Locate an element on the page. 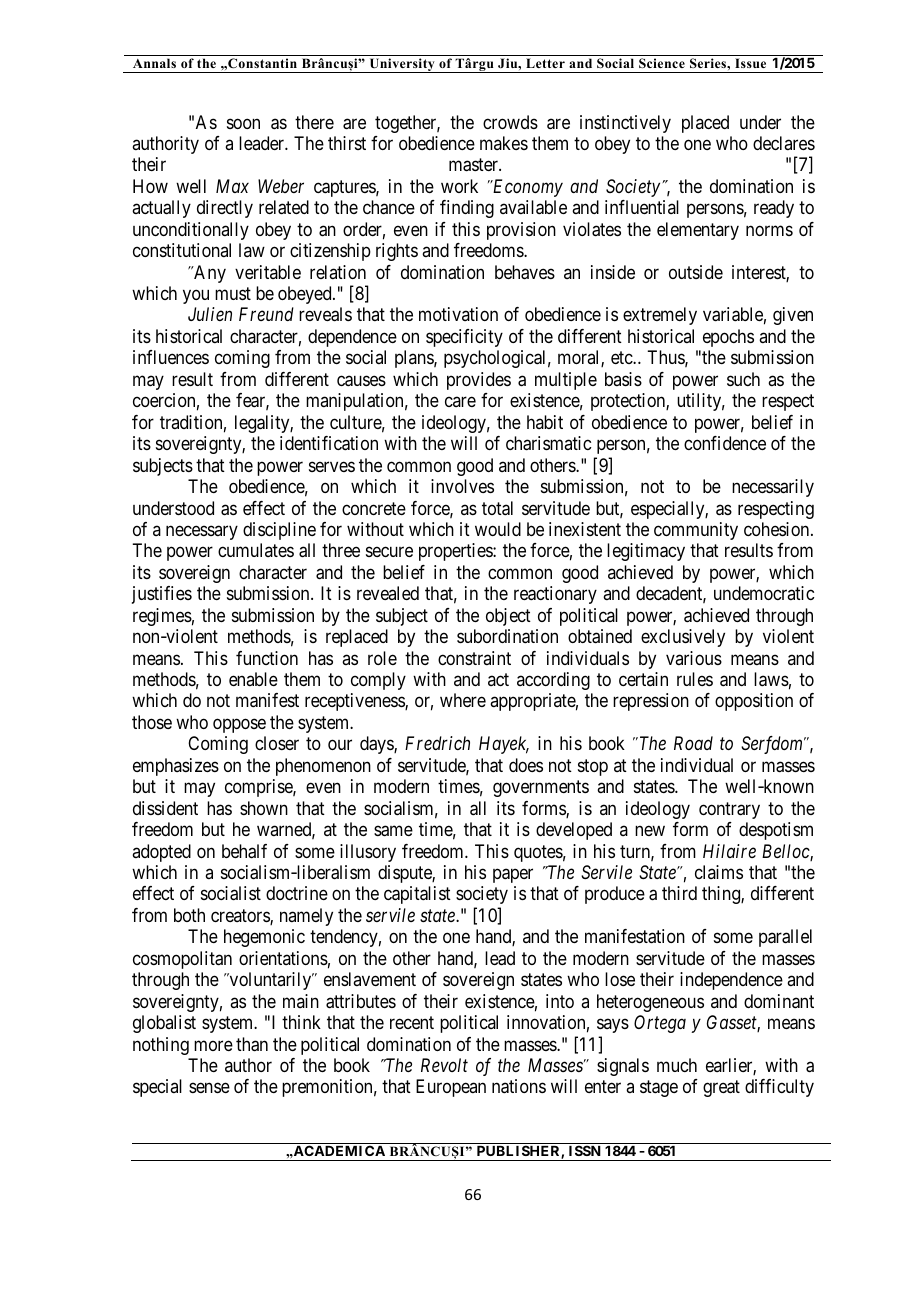  crowds is located at coordinates (510, 122).
